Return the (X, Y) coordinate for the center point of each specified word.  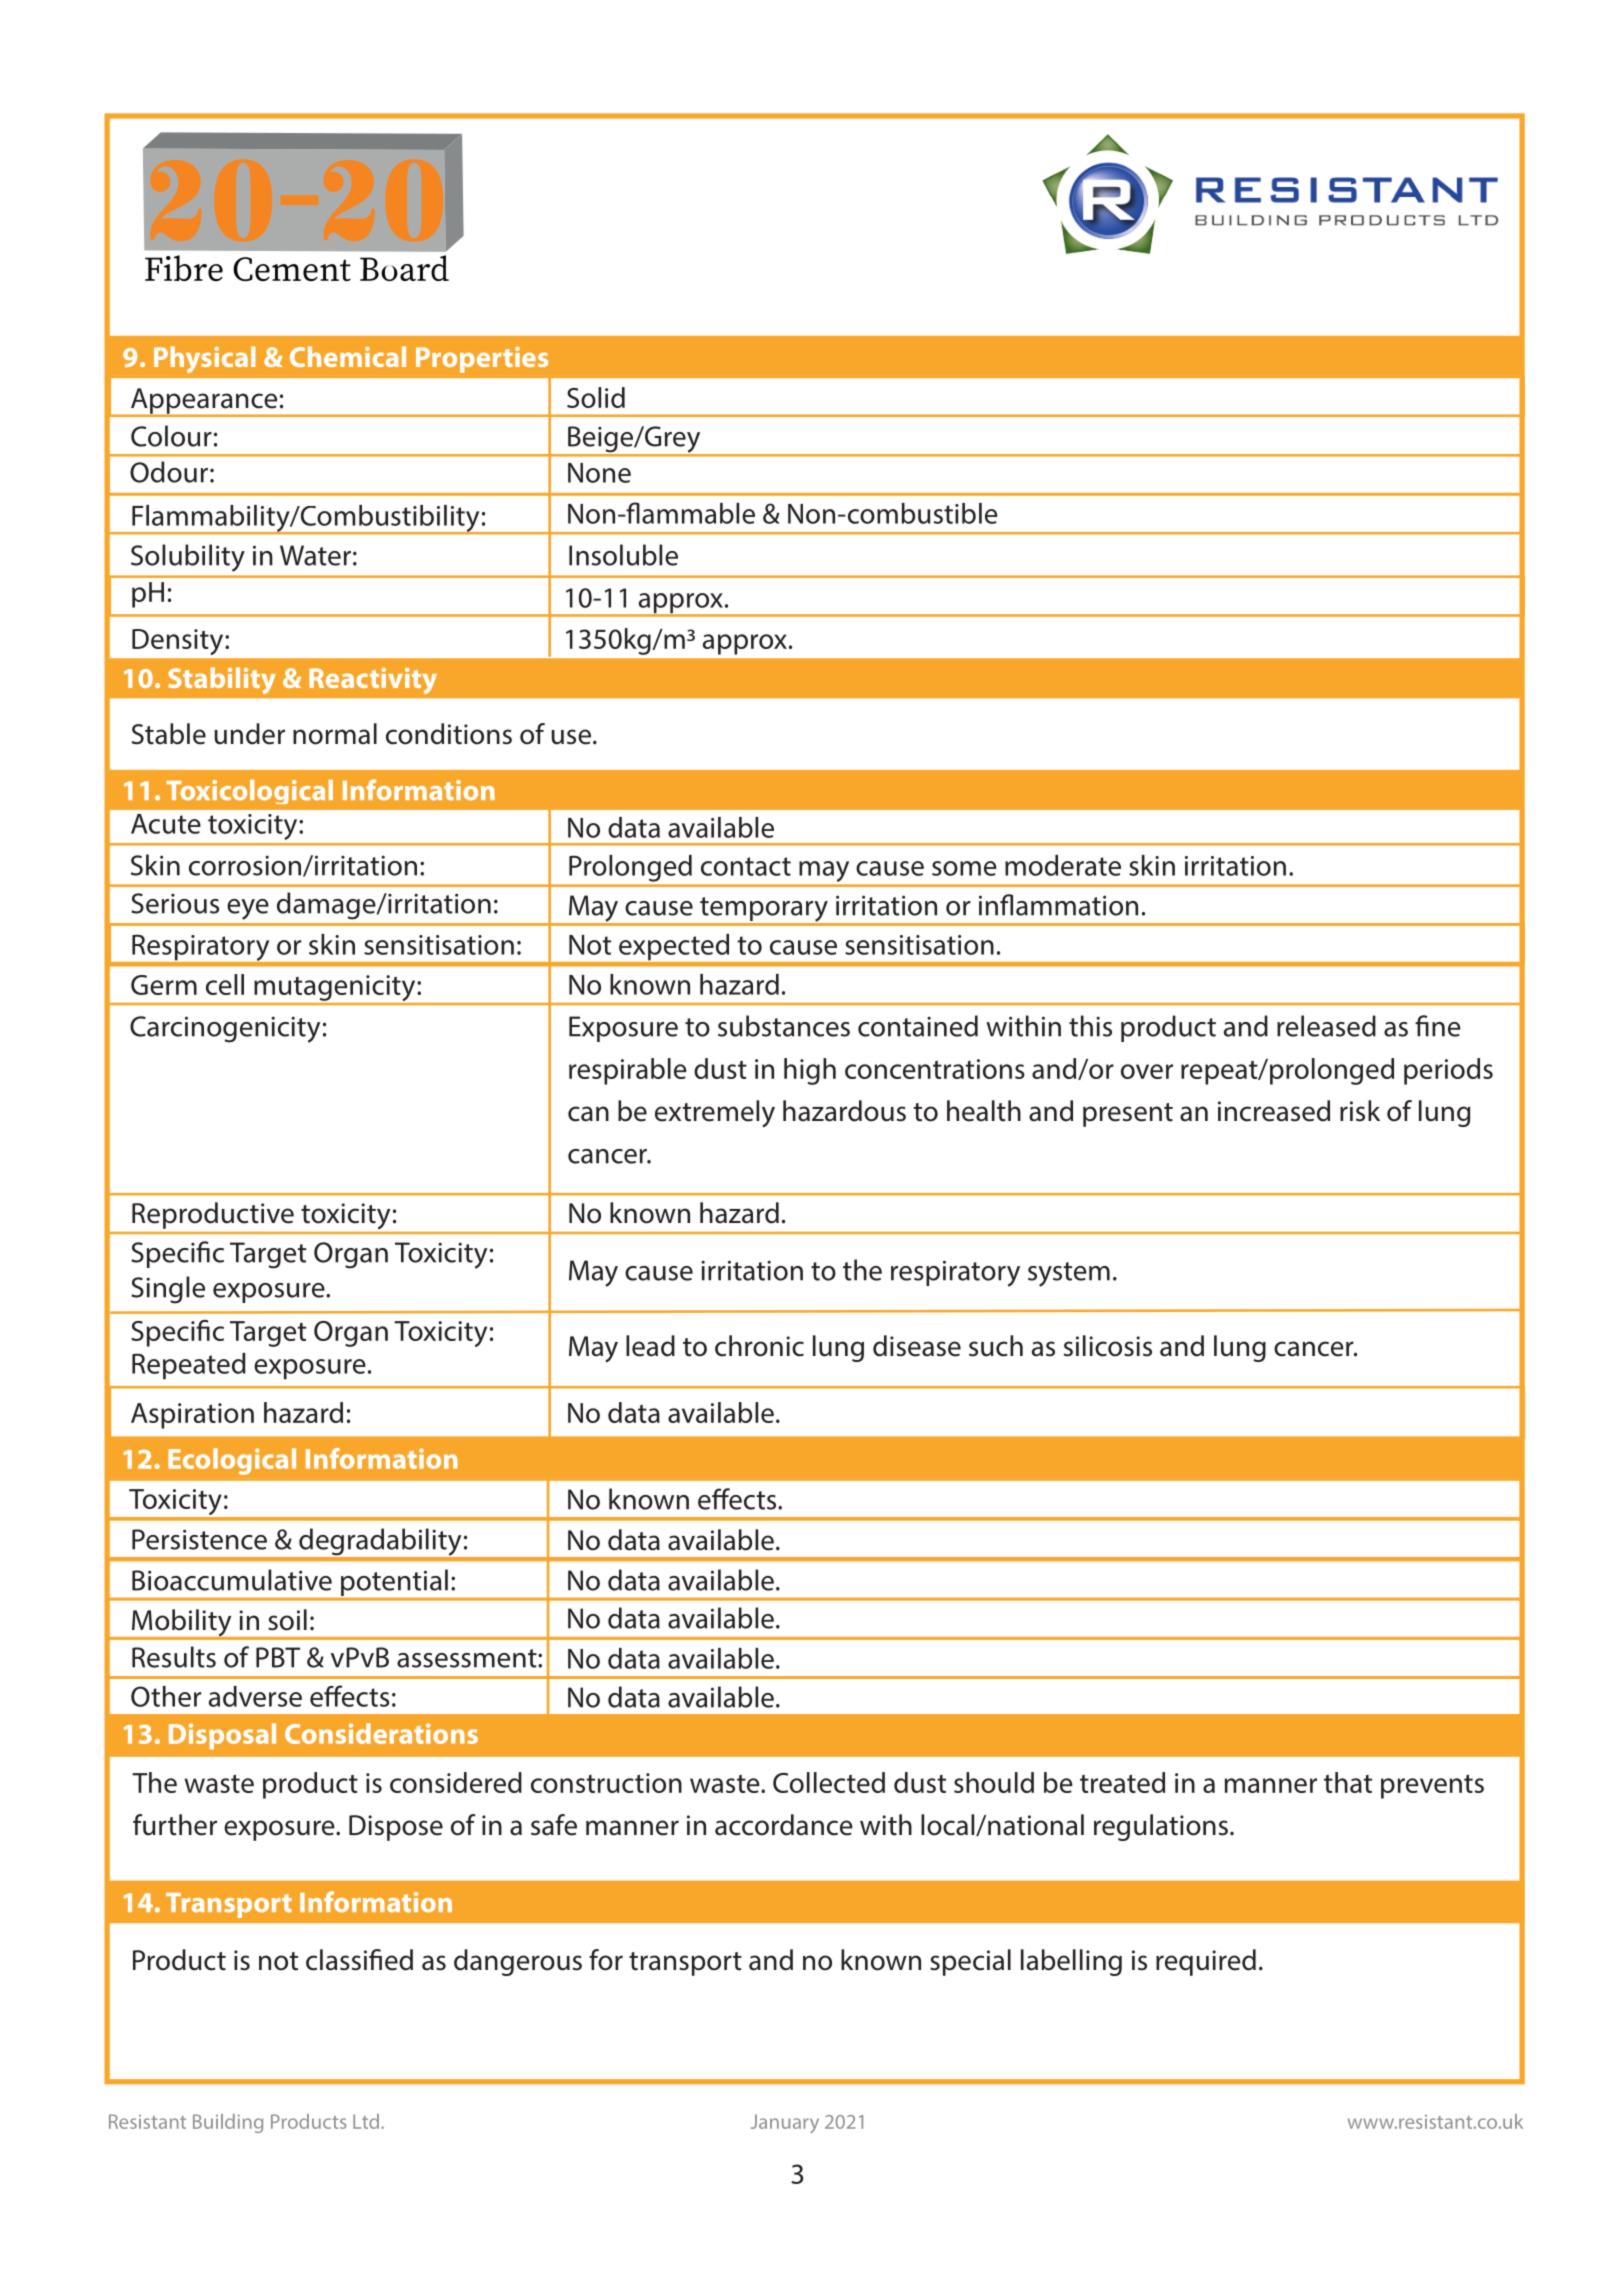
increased (1274, 1111)
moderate (1063, 865)
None (599, 473)
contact (746, 866)
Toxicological (249, 792)
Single (168, 1290)
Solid (596, 397)
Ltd (367, 2121)
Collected (829, 1782)
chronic (759, 1346)
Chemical (348, 356)
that (1348, 1782)
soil (287, 1620)
